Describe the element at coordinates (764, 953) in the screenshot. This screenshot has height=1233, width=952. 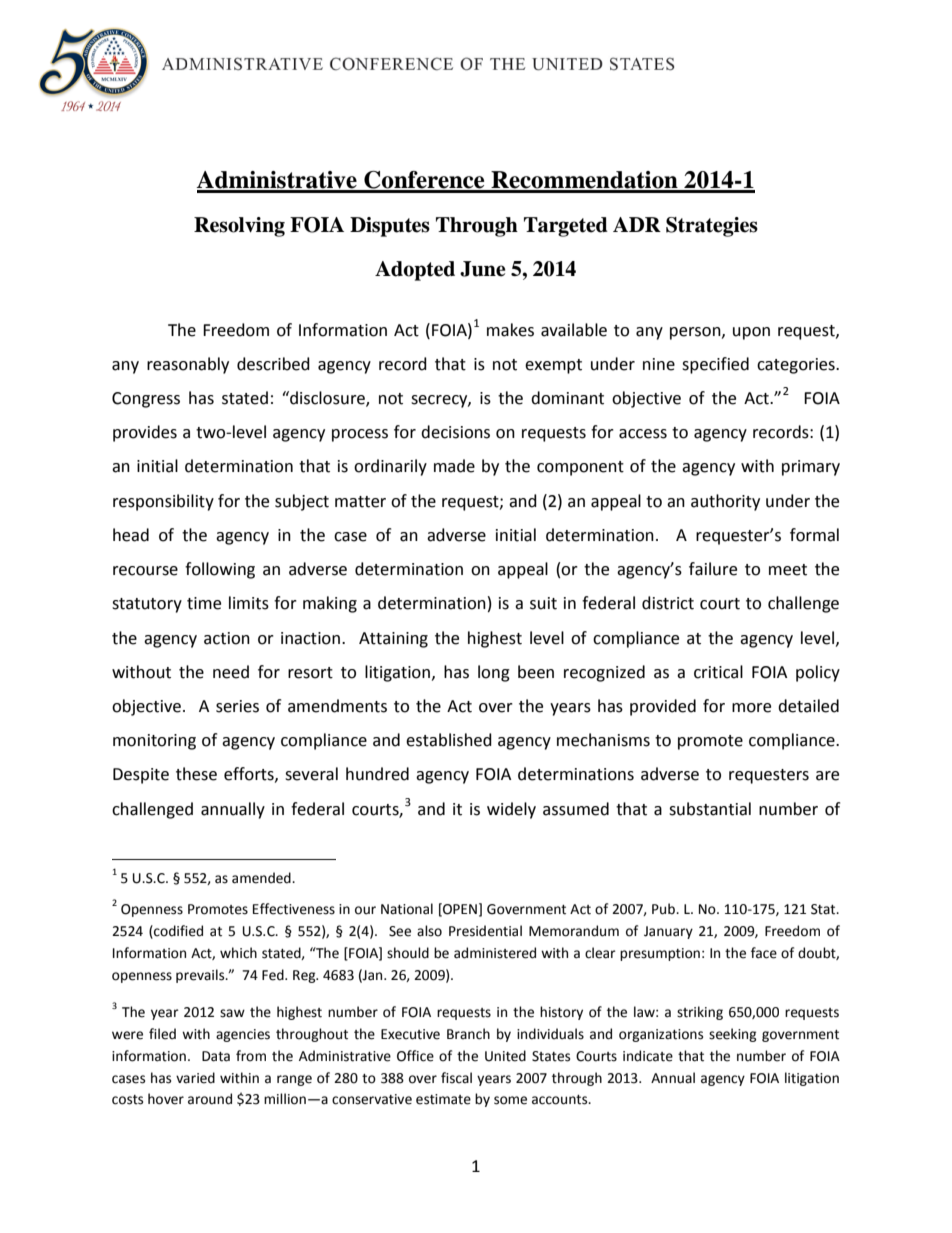
I see `face` at that location.
